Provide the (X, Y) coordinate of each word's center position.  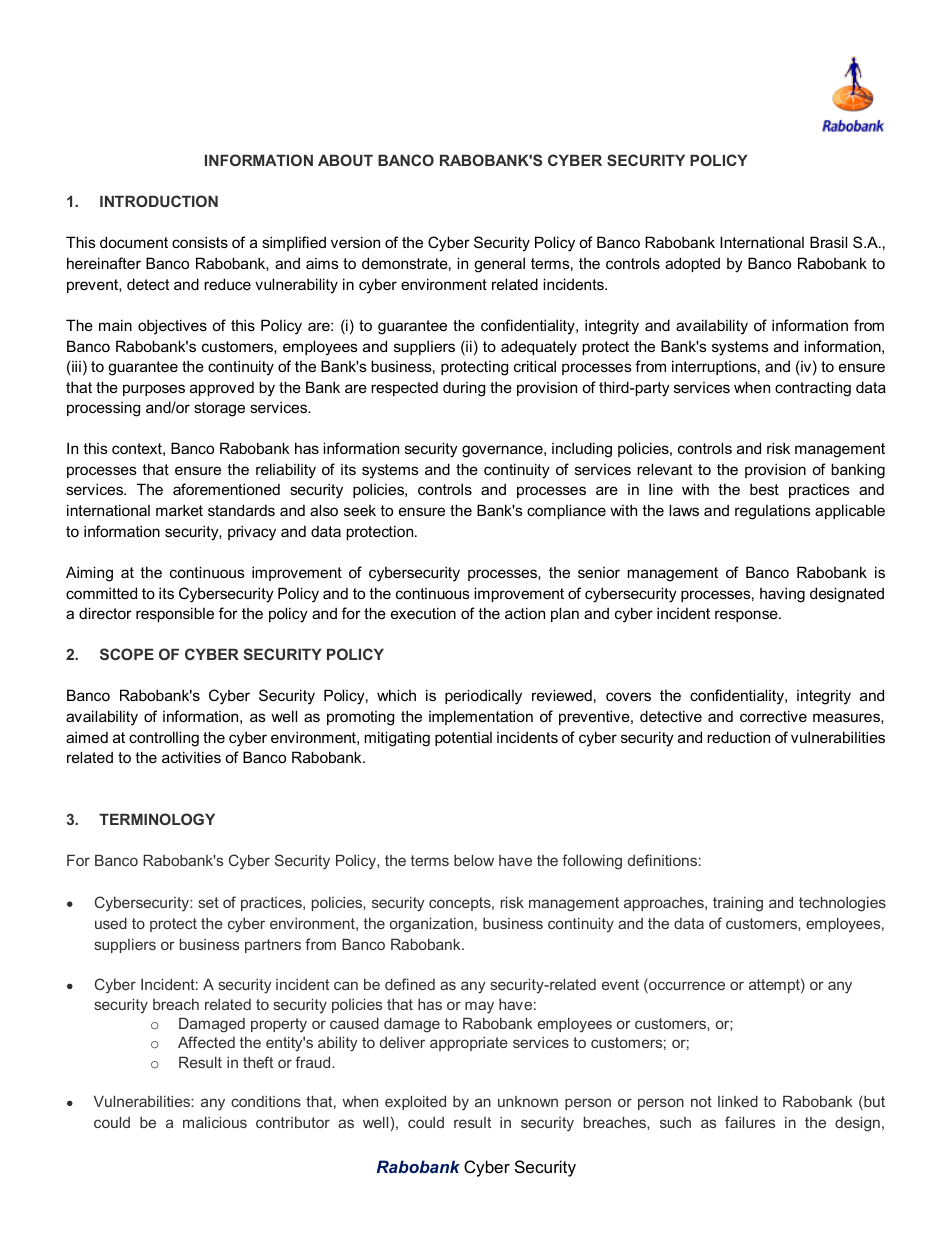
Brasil (828, 242)
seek (360, 510)
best (764, 489)
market (179, 510)
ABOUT (345, 160)
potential (463, 739)
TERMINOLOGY (157, 819)
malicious (215, 1122)
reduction (738, 737)
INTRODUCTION (159, 201)
